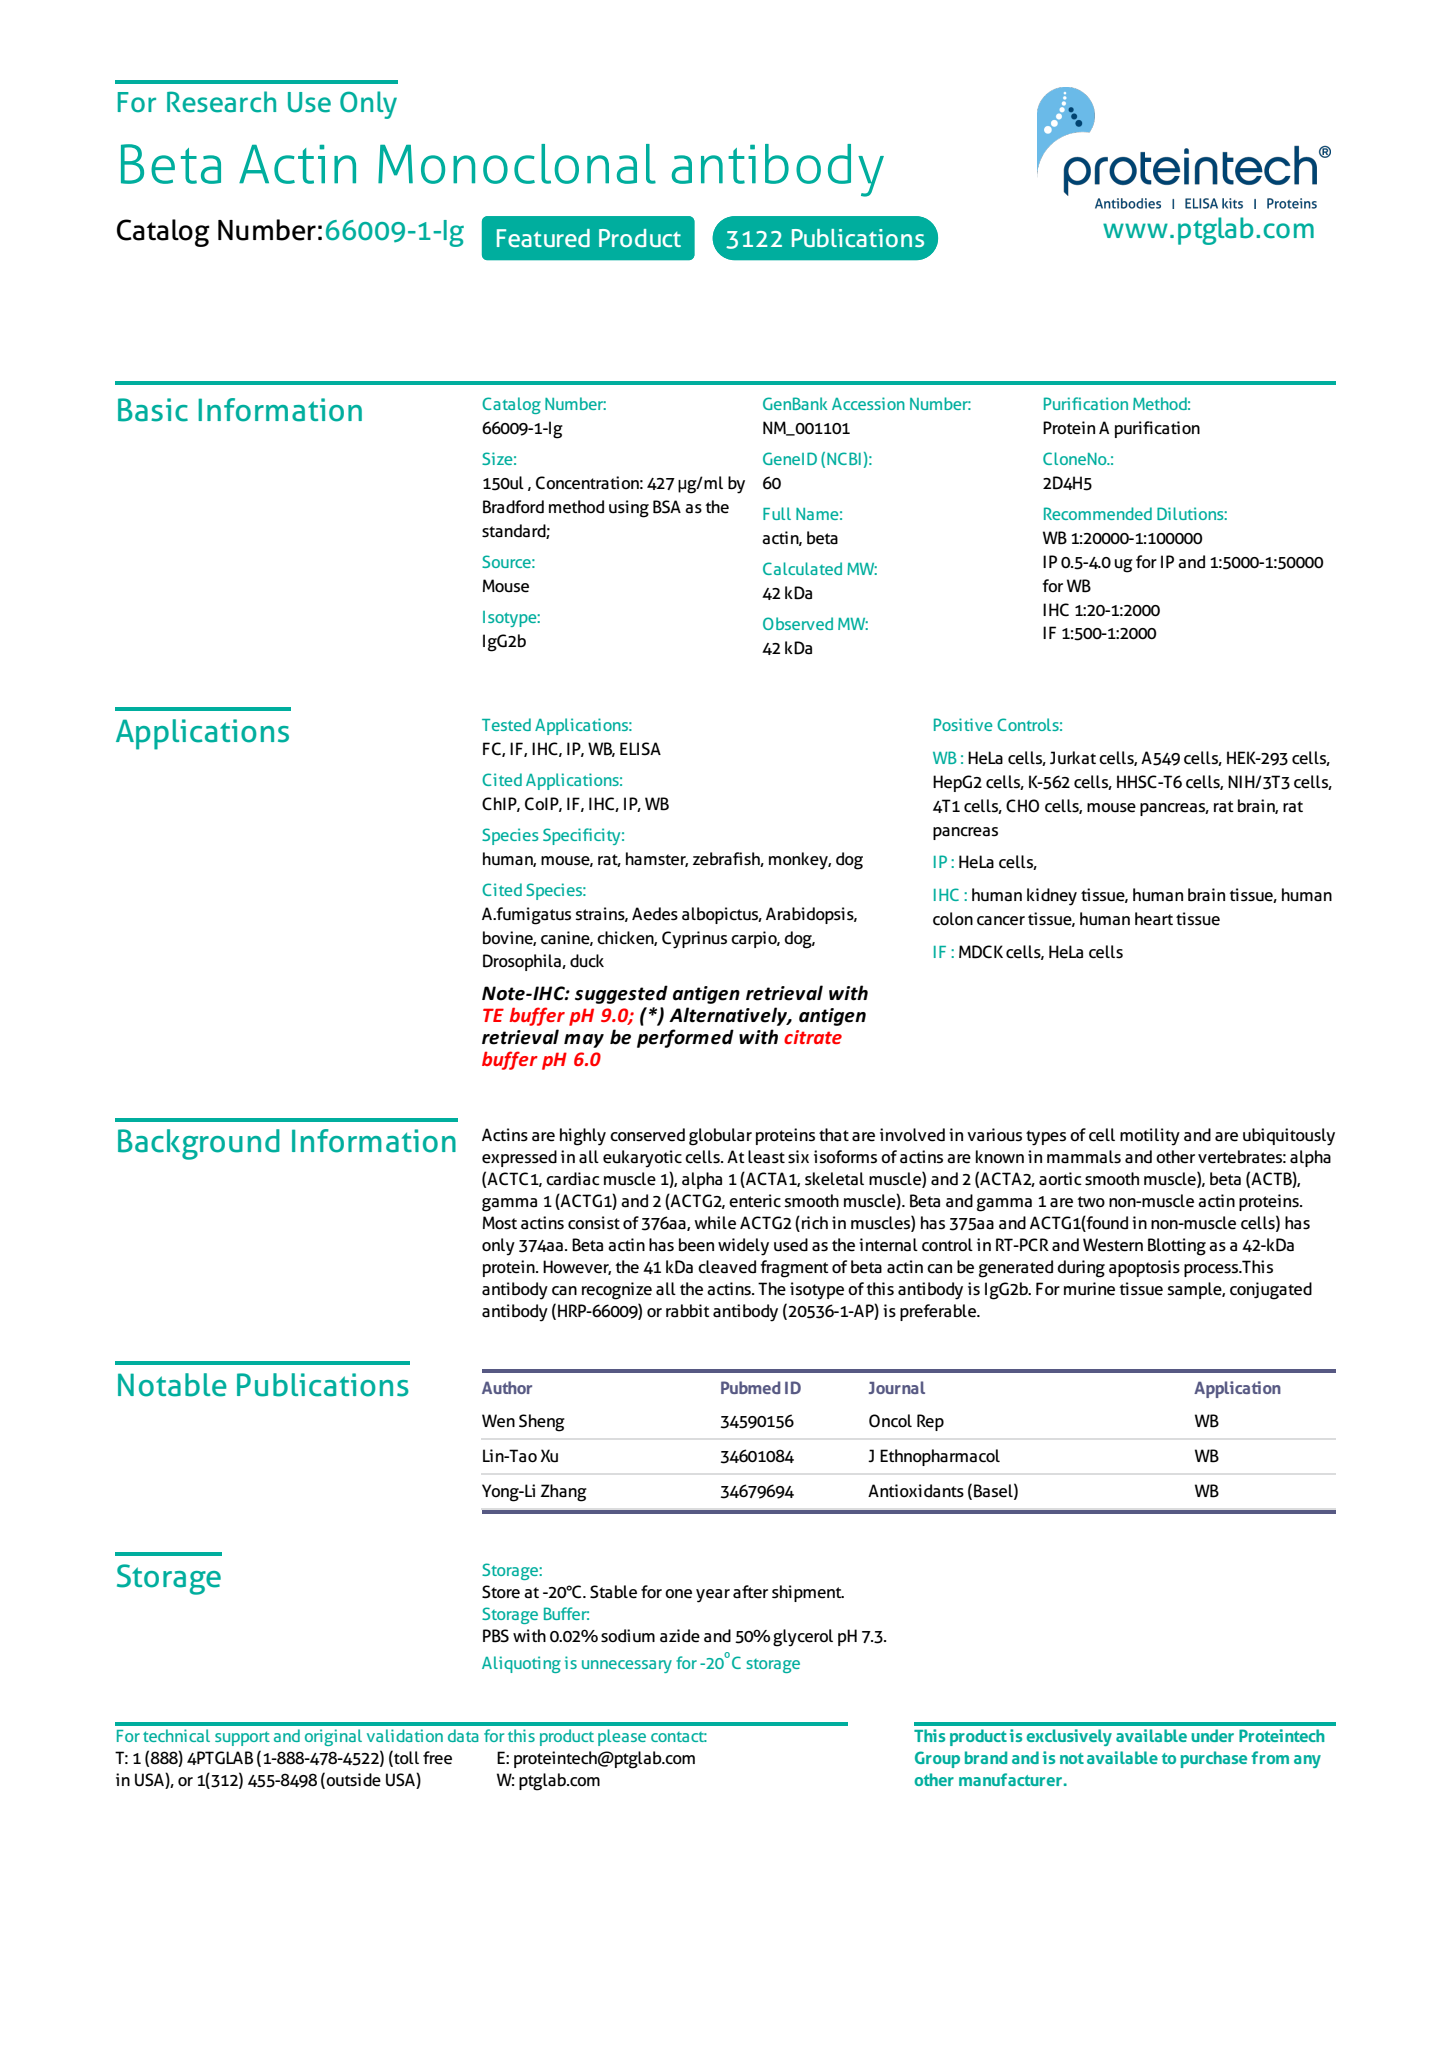 This document has width=1456, height=2057. Describe the element at coordinates (963, 724) in the document. I see `Positive` at that location.
